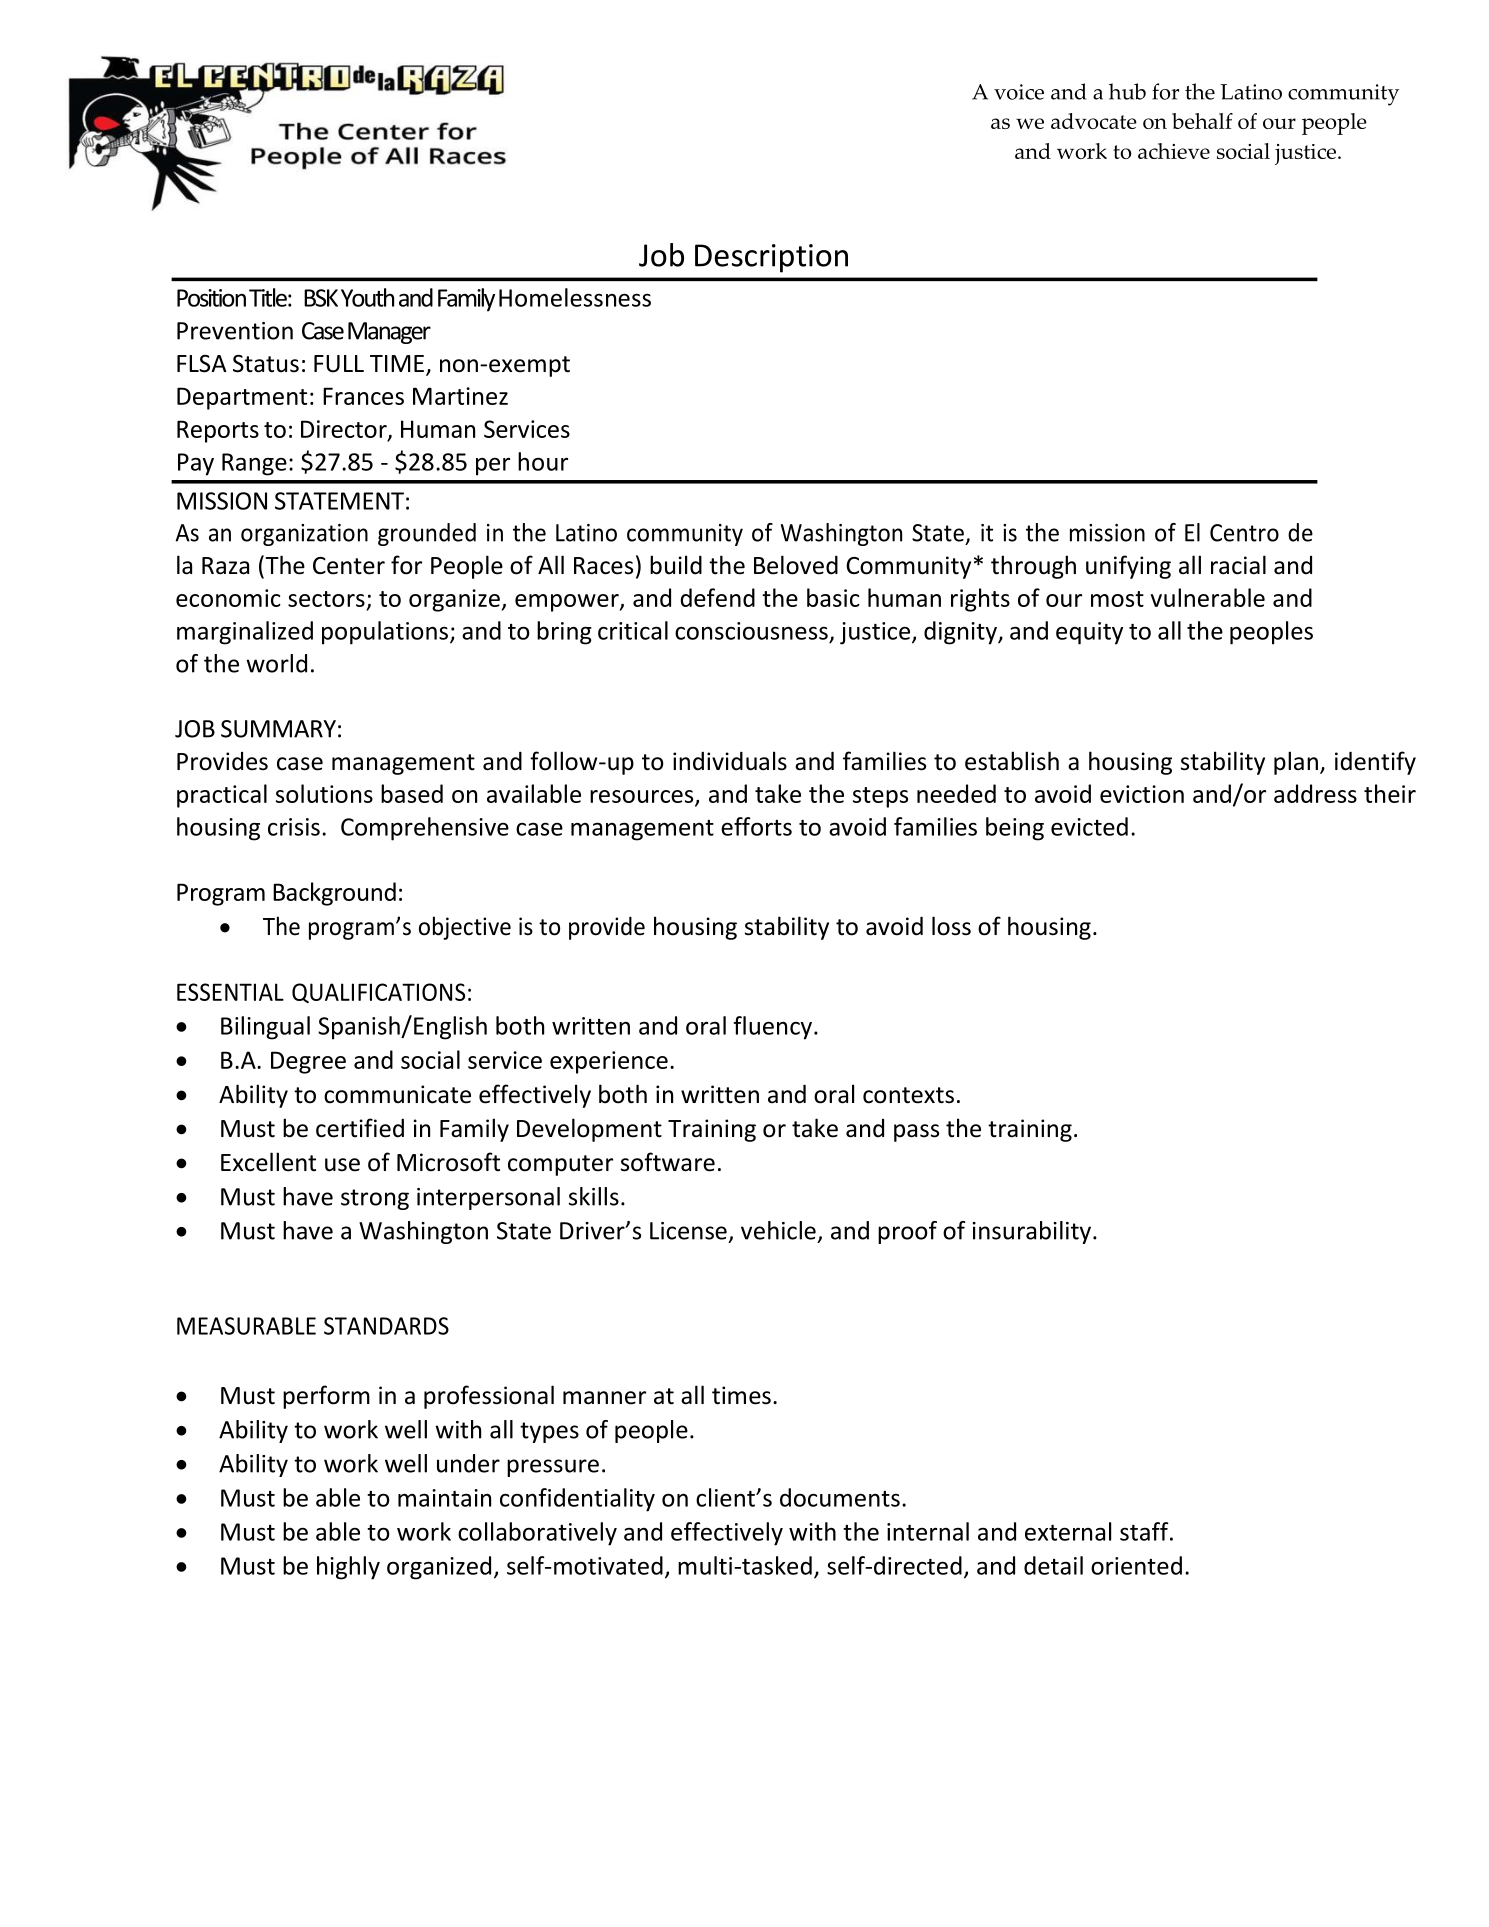  Describe the element at coordinates (771, 258) in the image. I see `Description` at that location.
